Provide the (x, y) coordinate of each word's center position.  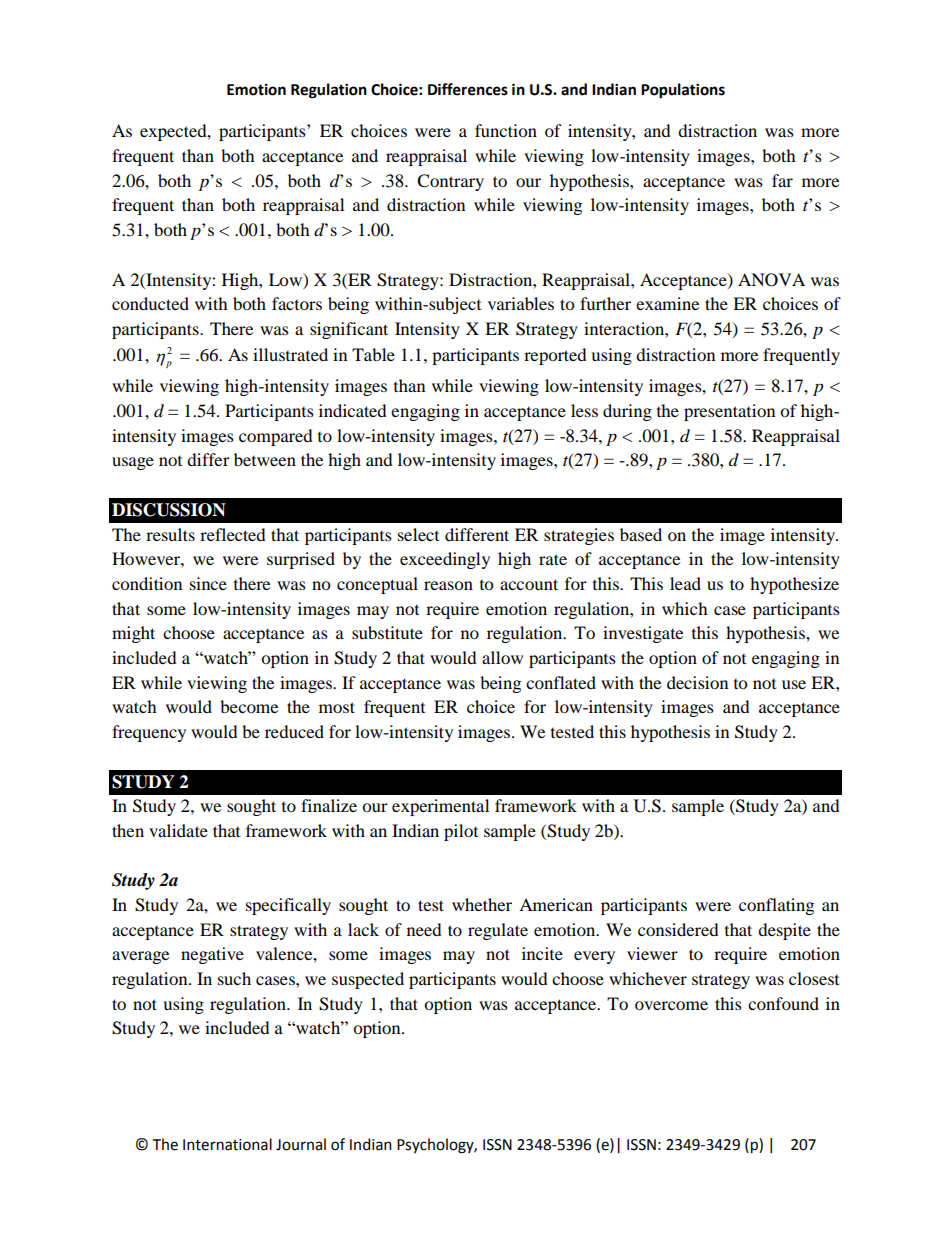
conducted (150, 303)
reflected (233, 534)
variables (521, 303)
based (641, 534)
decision (697, 682)
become (249, 706)
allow (502, 657)
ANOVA (771, 280)
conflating (776, 906)
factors (297, 303)
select (418, 534)
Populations (683, 91)
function (506, 130)
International (227, 1144)
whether (482, 904)
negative (212, 955)
